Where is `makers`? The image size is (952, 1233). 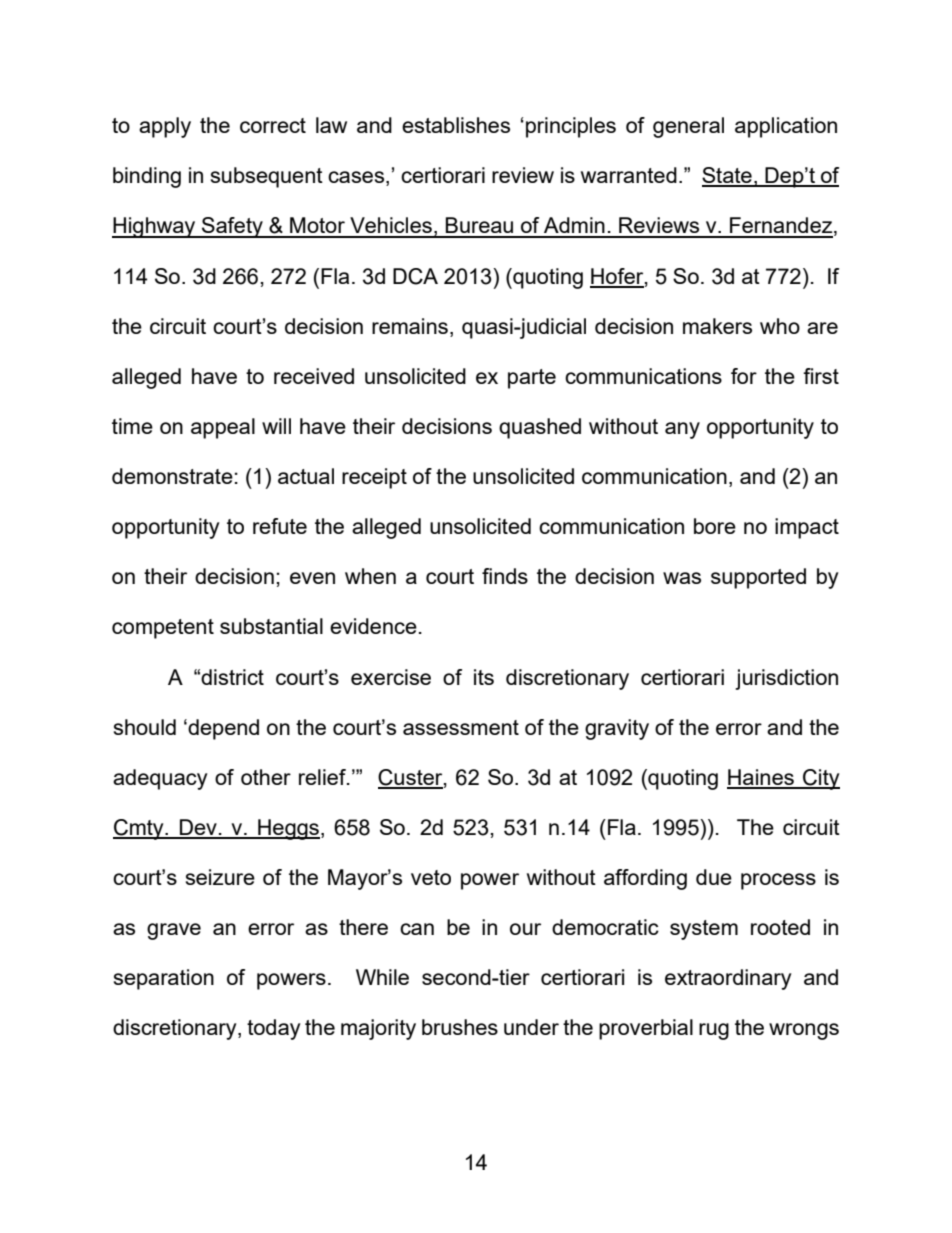
makers is located at coordinates (717, 326).
